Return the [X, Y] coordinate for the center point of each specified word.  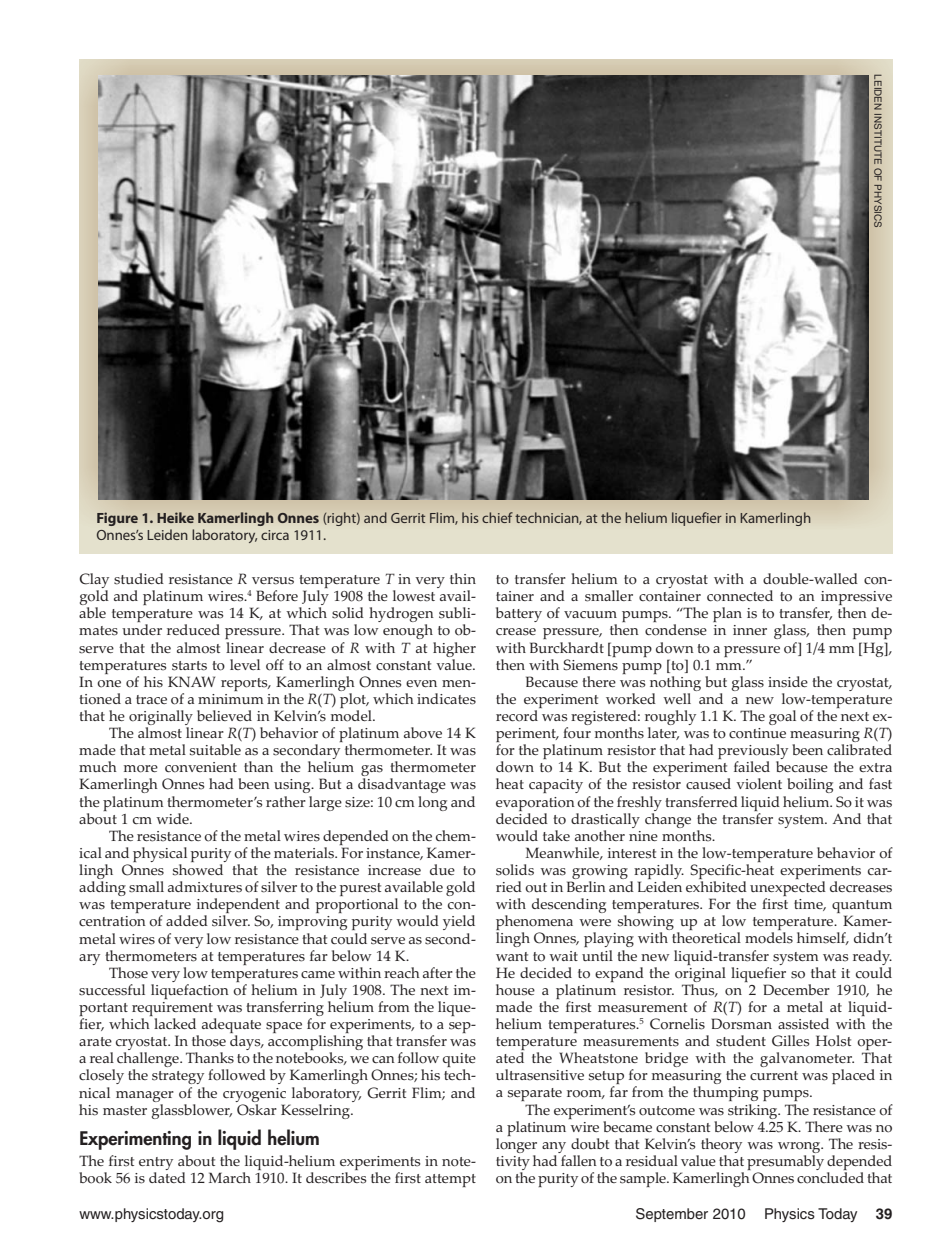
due [442, 869]
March [230, 1177]
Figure [117, 519]
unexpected [788, 890]
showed [198, 870]
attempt [450, 1180]
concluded [830, 1178]
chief [497, 517]
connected [740, 596]
